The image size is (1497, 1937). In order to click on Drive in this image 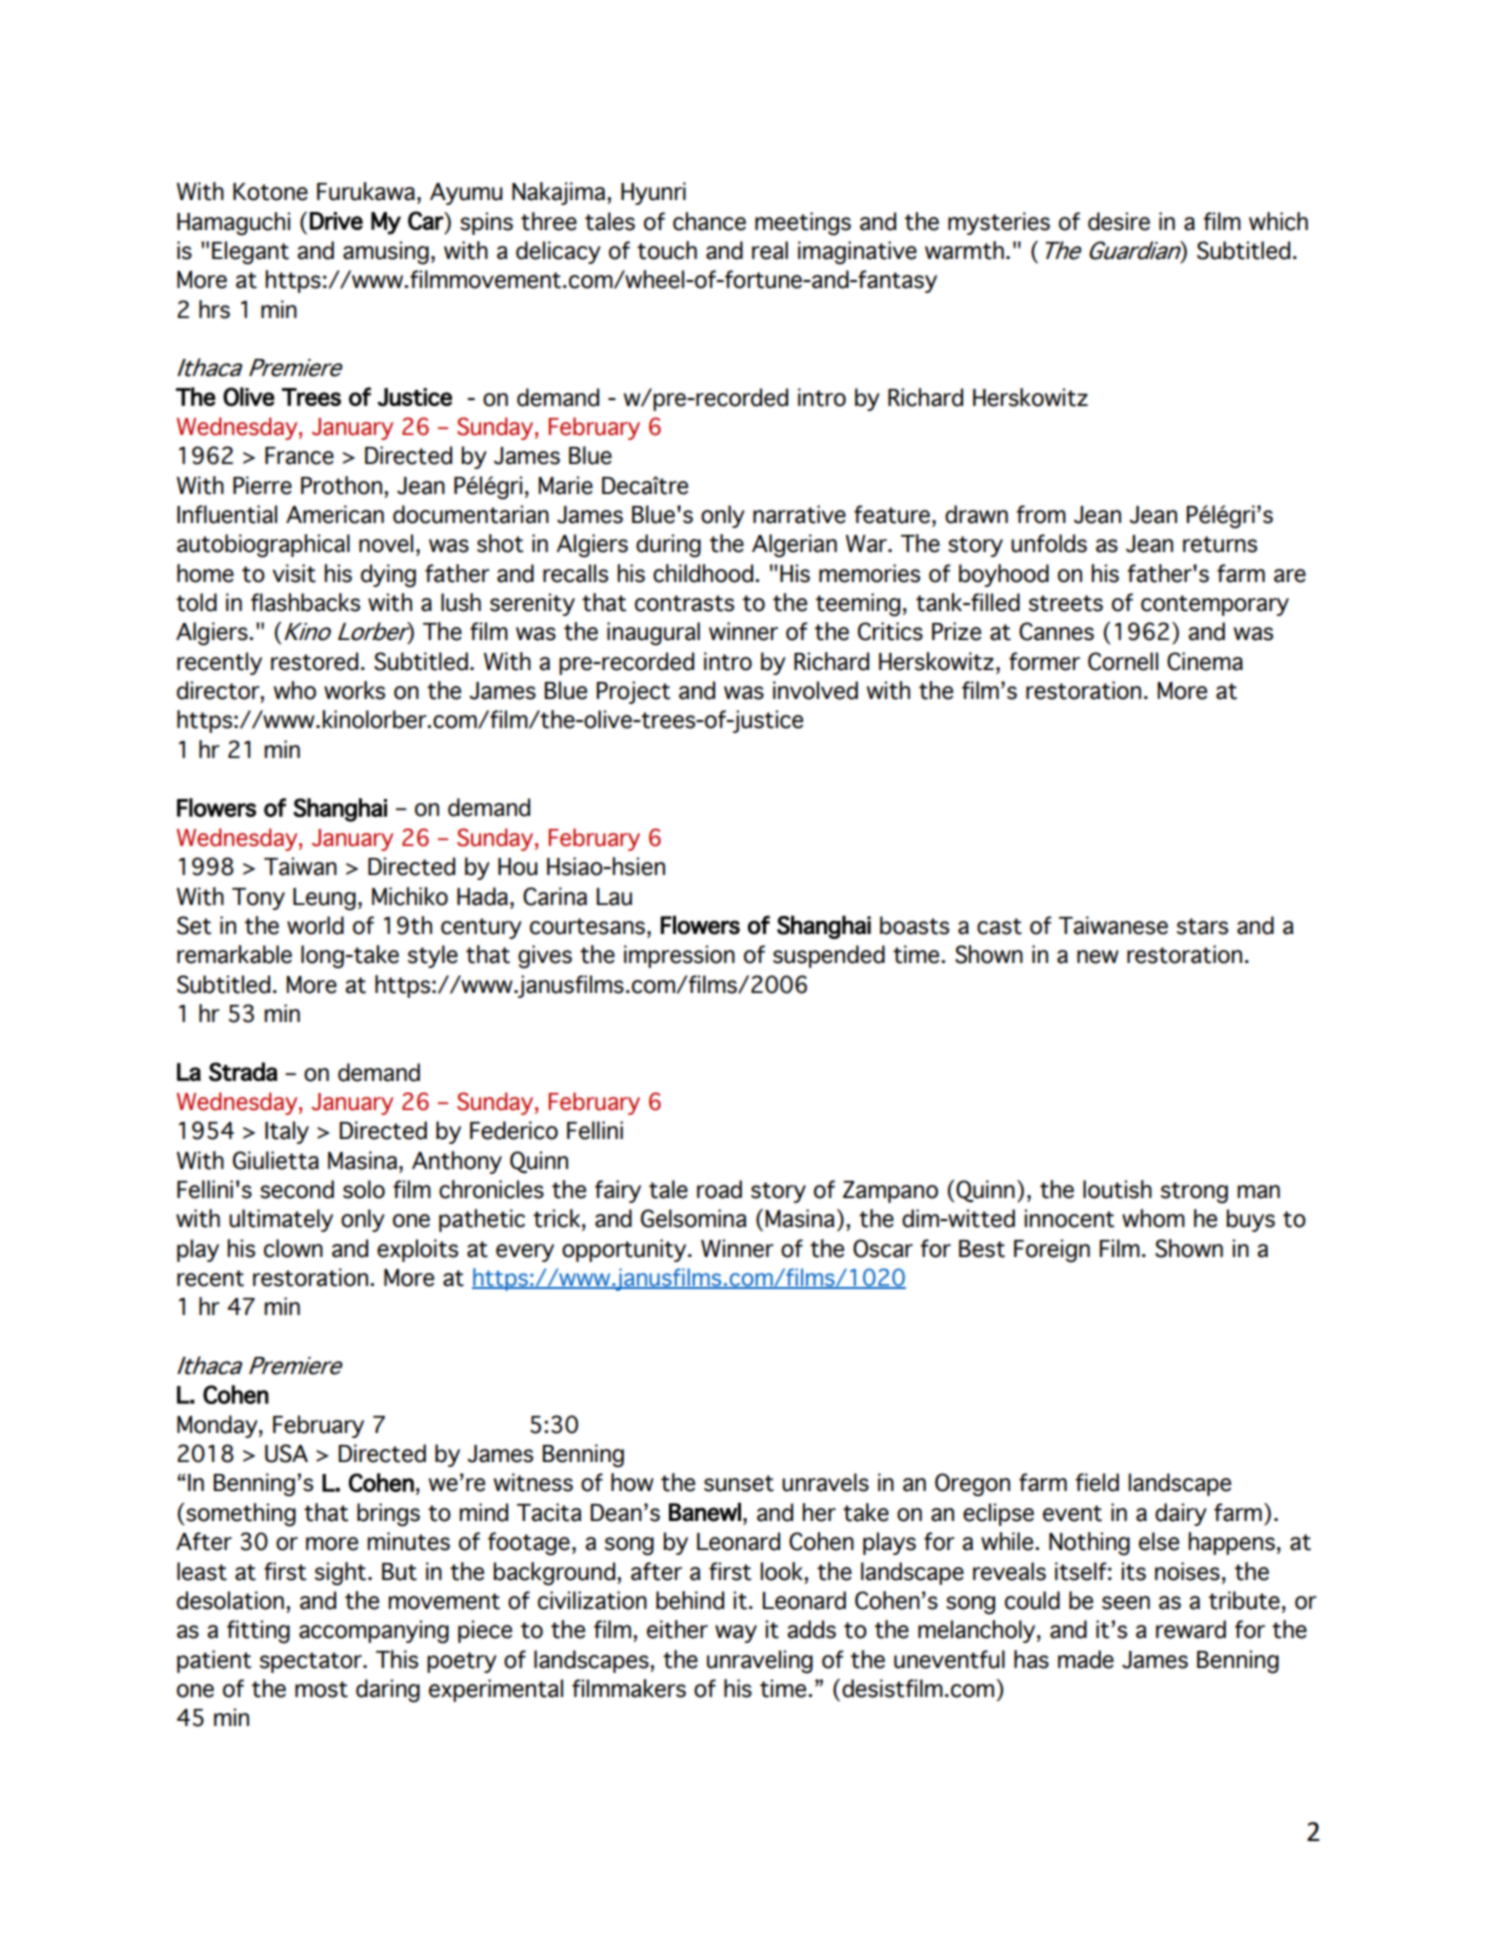, I will do `click(336, 221)`.
